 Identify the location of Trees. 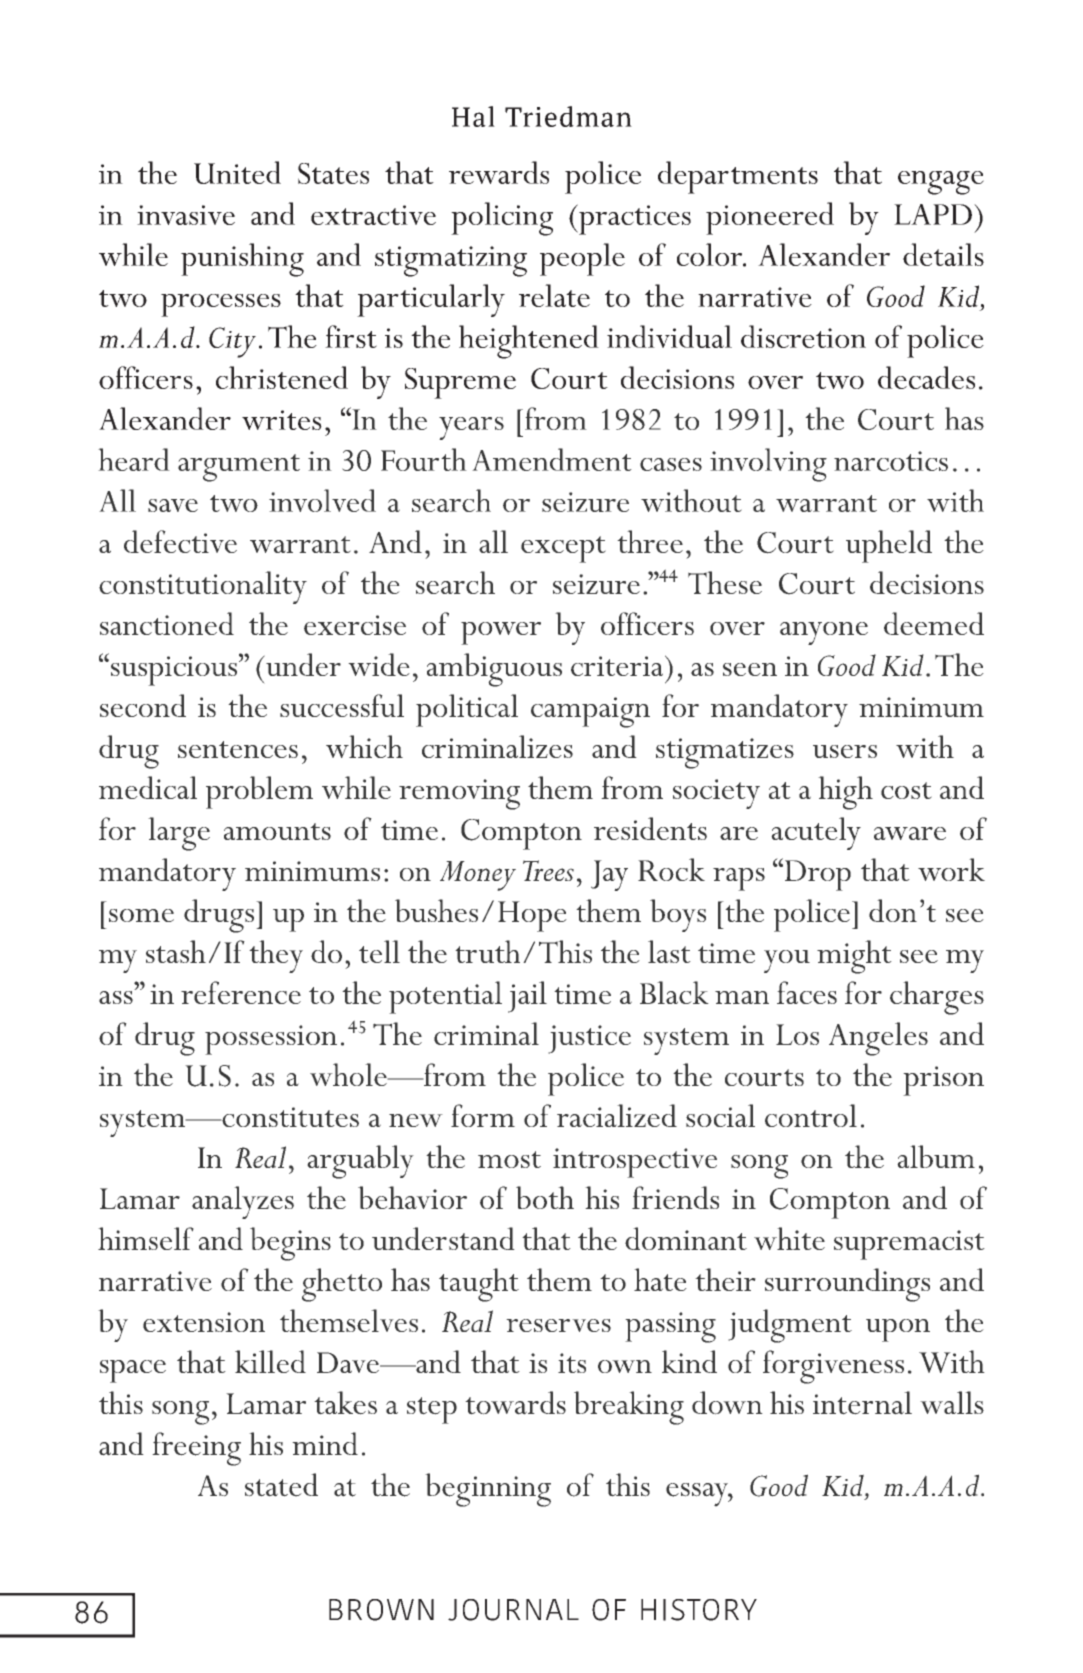
(548, 870).
